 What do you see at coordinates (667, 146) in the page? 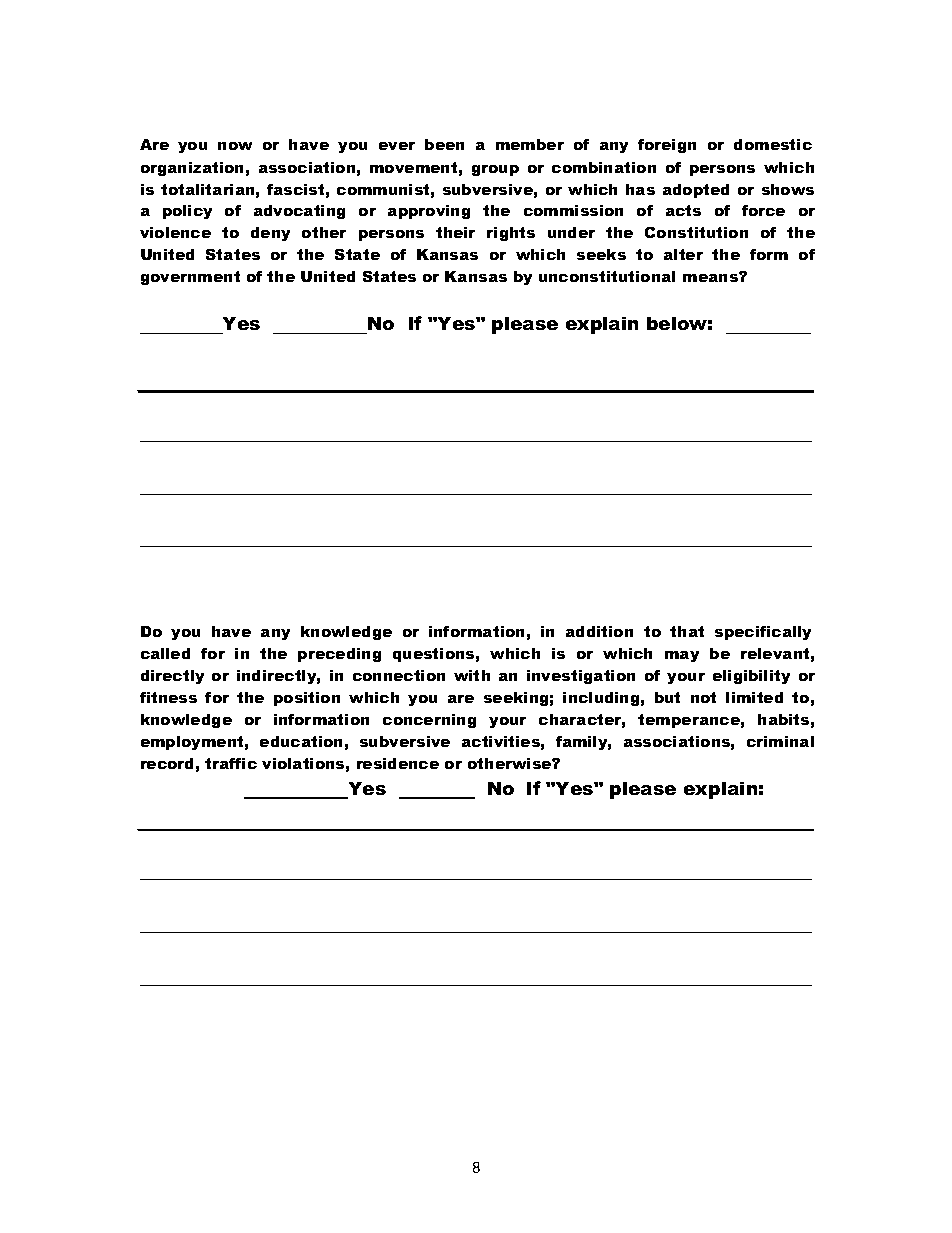
I see `foreign` at bounding box center [667, 146].
